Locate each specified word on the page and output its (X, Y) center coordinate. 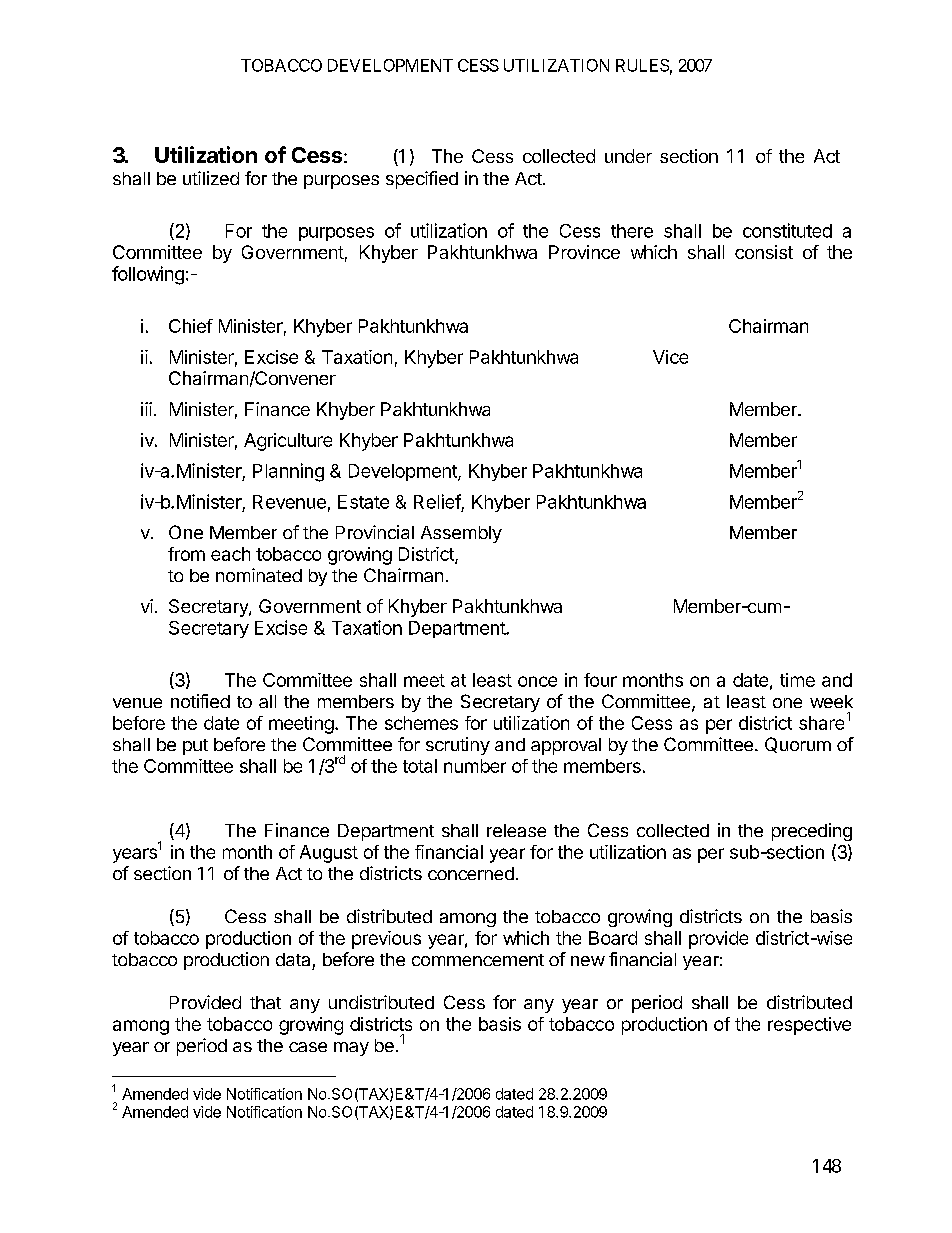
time (797, 680)
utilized (211, 178)
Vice (670, 357)
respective (809, 1026)
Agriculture (288, 442)
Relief (437, 501)
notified (200, 701)
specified (422, 180)
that (265, 1002)
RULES (642, 65)
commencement (478, 960)
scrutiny (458, 746)
